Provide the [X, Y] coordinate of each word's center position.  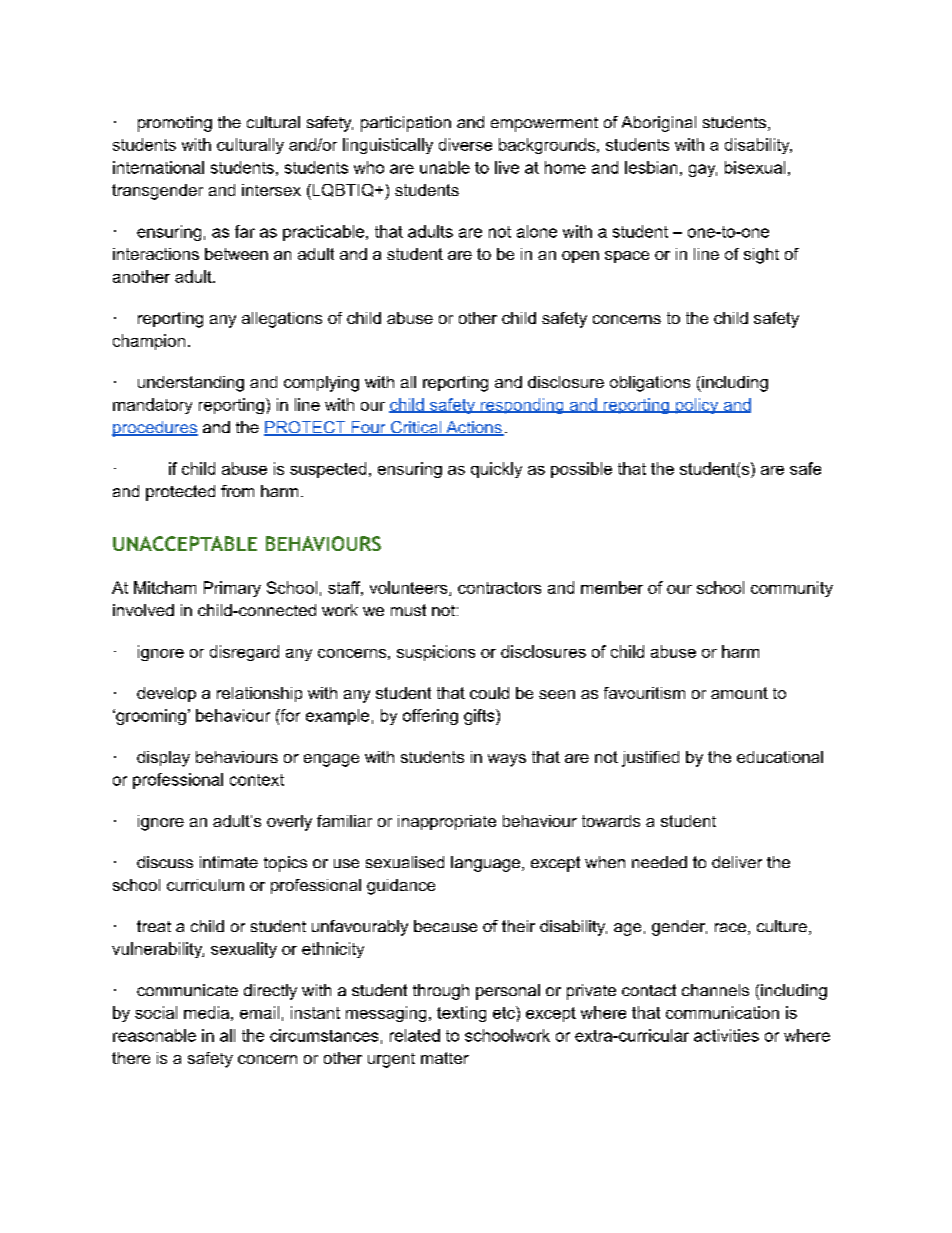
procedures [155, 429]
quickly [496, 470]
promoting [175, 124]
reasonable [154, 1035]
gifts [480, 717]
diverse [465, 144]
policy [697, 406]
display [163, 759]
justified [650, 759]
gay [703, 170]
